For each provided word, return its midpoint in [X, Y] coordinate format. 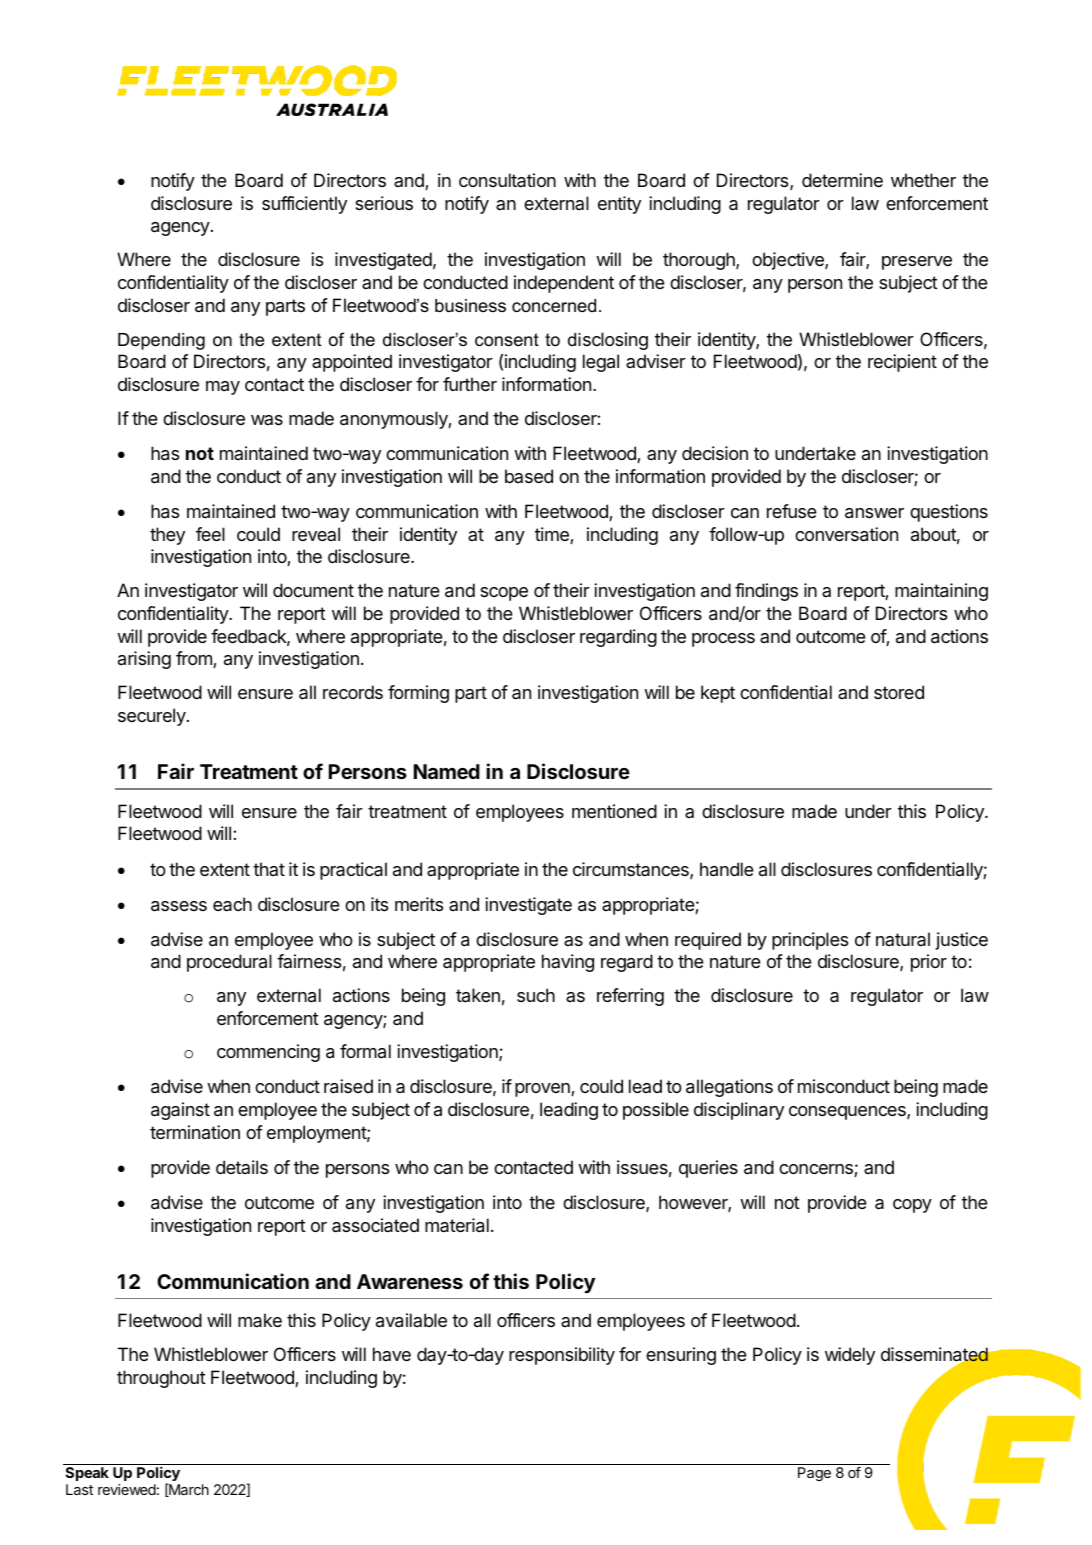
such [536, 995]
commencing [268, 1053]
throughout [161, 1379]
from [195, 659]
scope [504, 594]
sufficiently [304, 205]
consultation [507, 180]
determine [842, 180]
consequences [848, 1113]
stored [899, 692]
